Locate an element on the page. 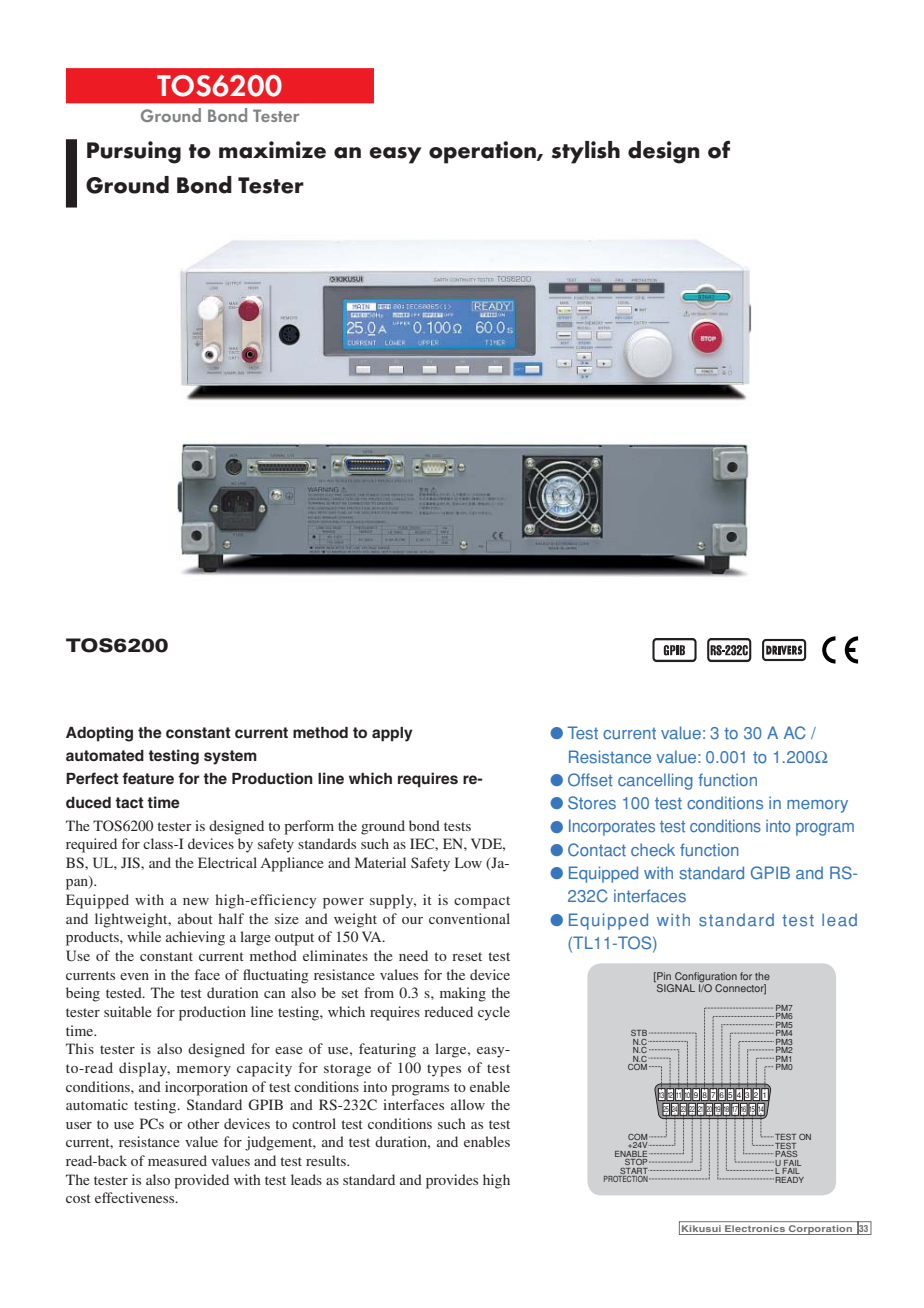 Image resolution: width=924 pixels, height=1308 pixels. results is located at coordinates (327, 1160).
